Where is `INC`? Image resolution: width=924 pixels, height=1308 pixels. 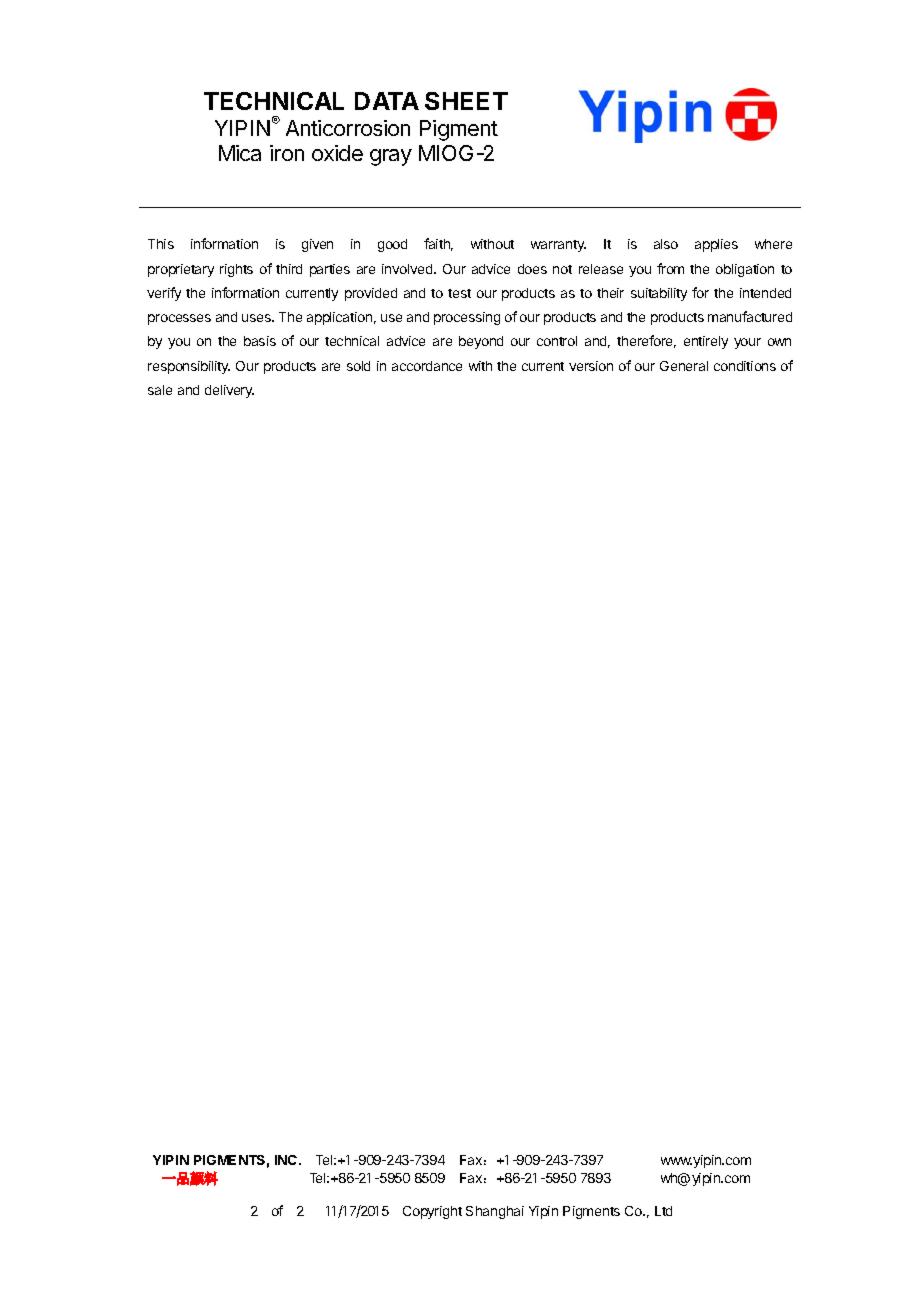
INC is located at coordinates (287, 1160).
